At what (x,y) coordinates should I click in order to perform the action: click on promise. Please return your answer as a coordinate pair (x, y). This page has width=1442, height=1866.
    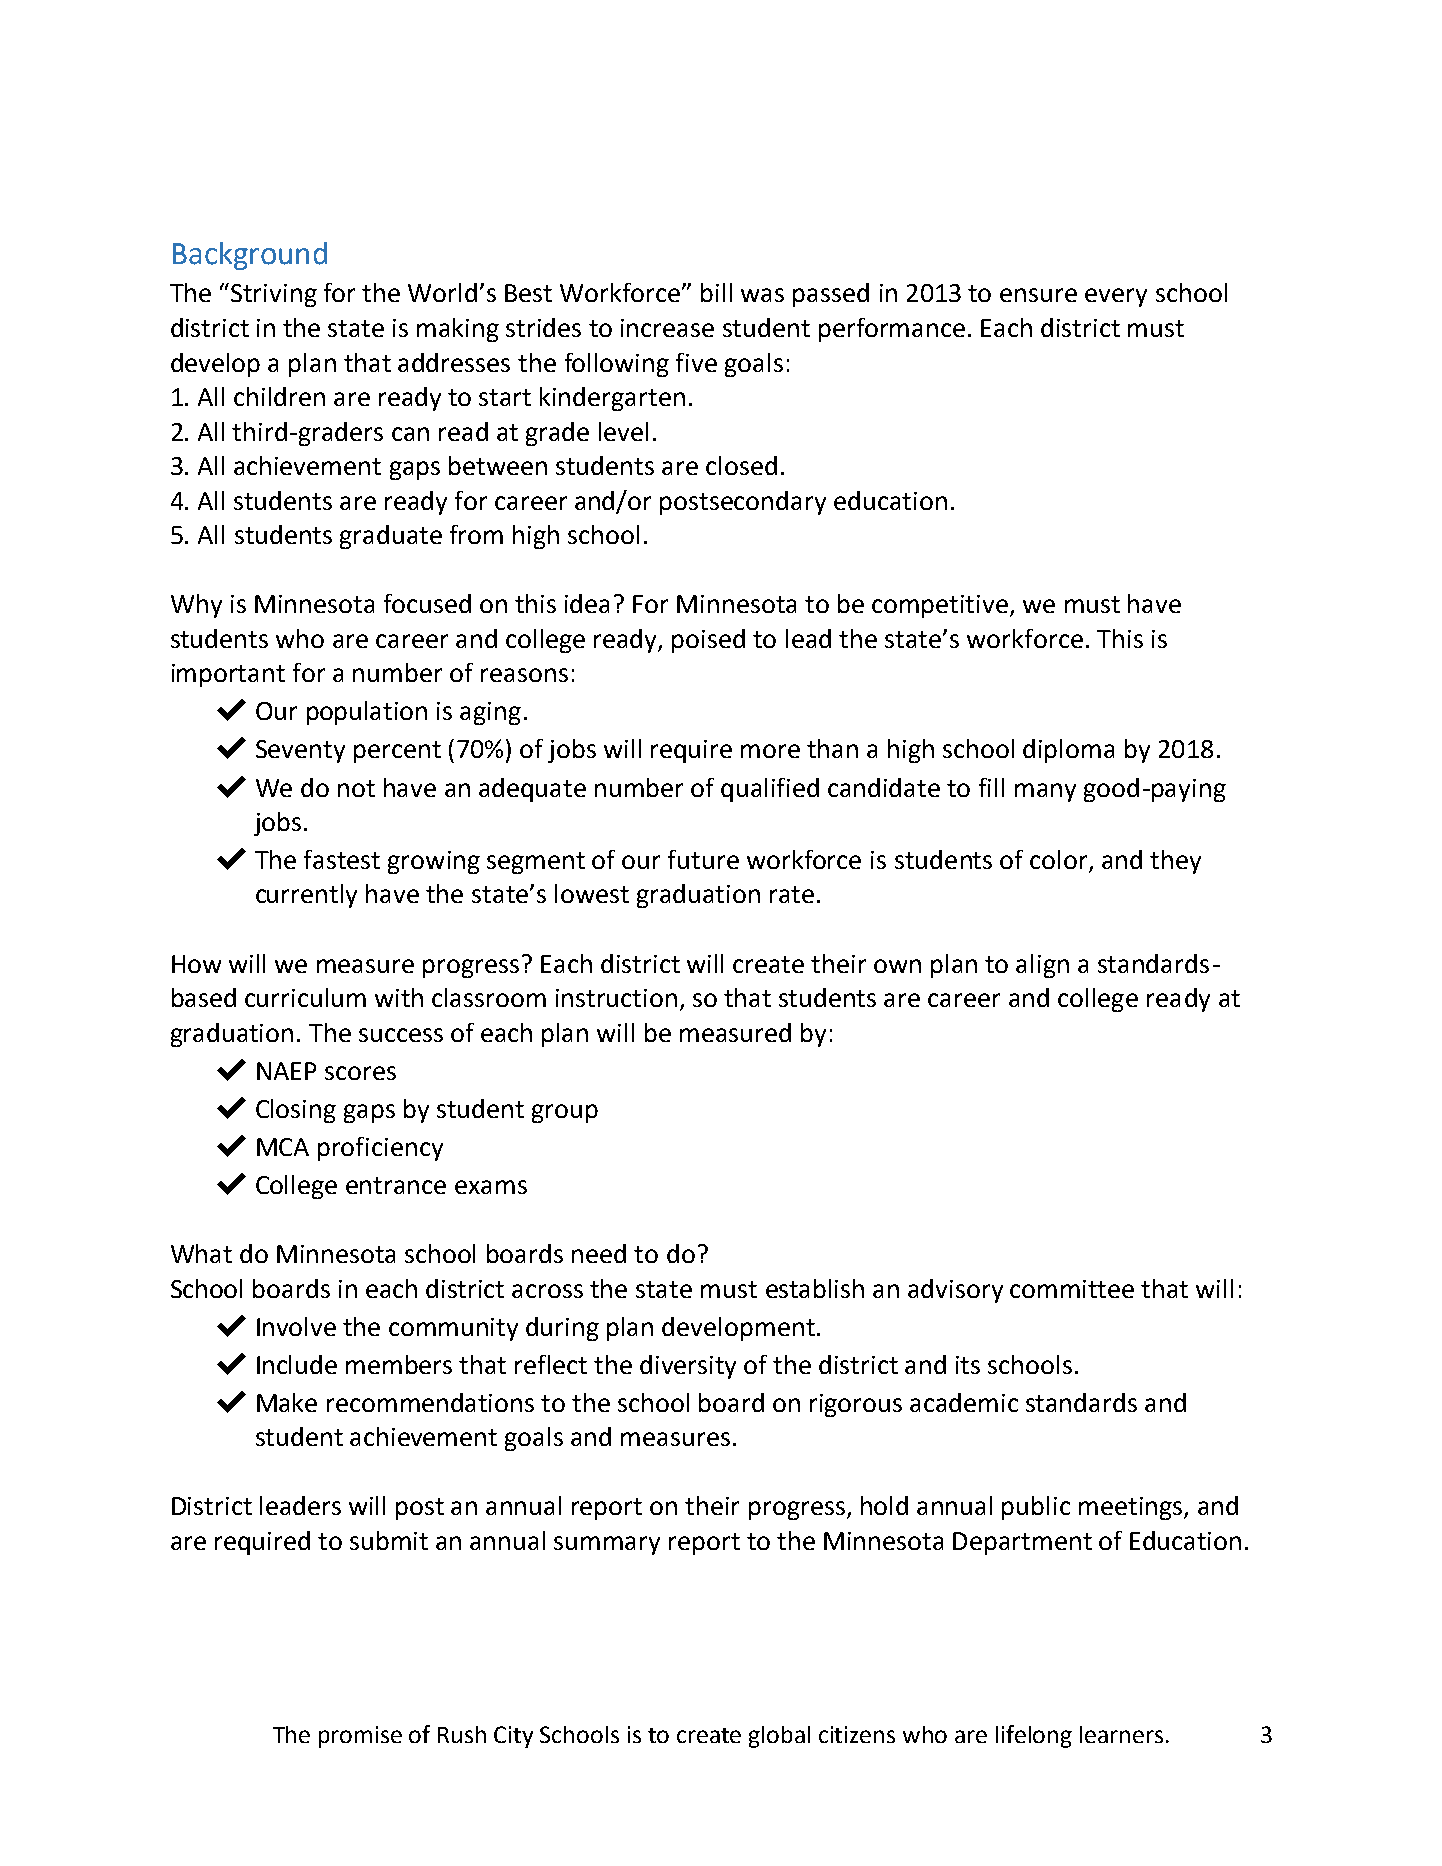
    Looking at the image, I should click on (360, 1737).
